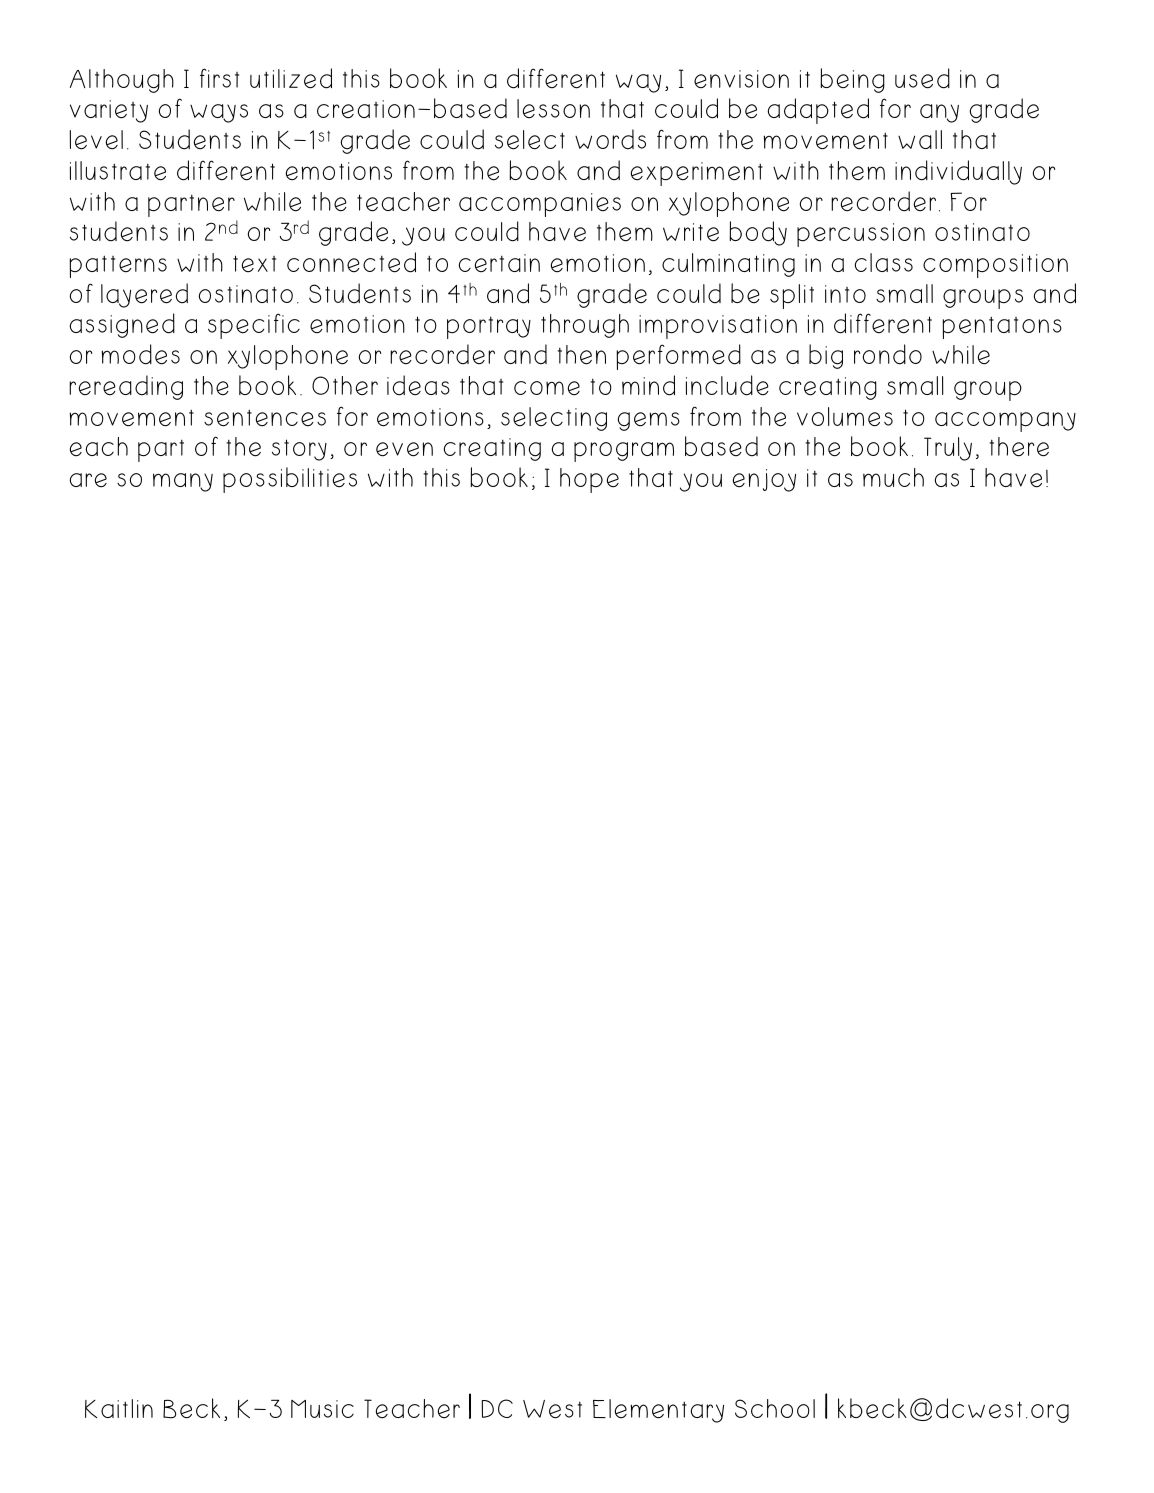 Image resolution: width=1154 pixels, height=1493 pixels. Describe the element at coordinates (322, 1409) in the document. I see `Music` at that location.
